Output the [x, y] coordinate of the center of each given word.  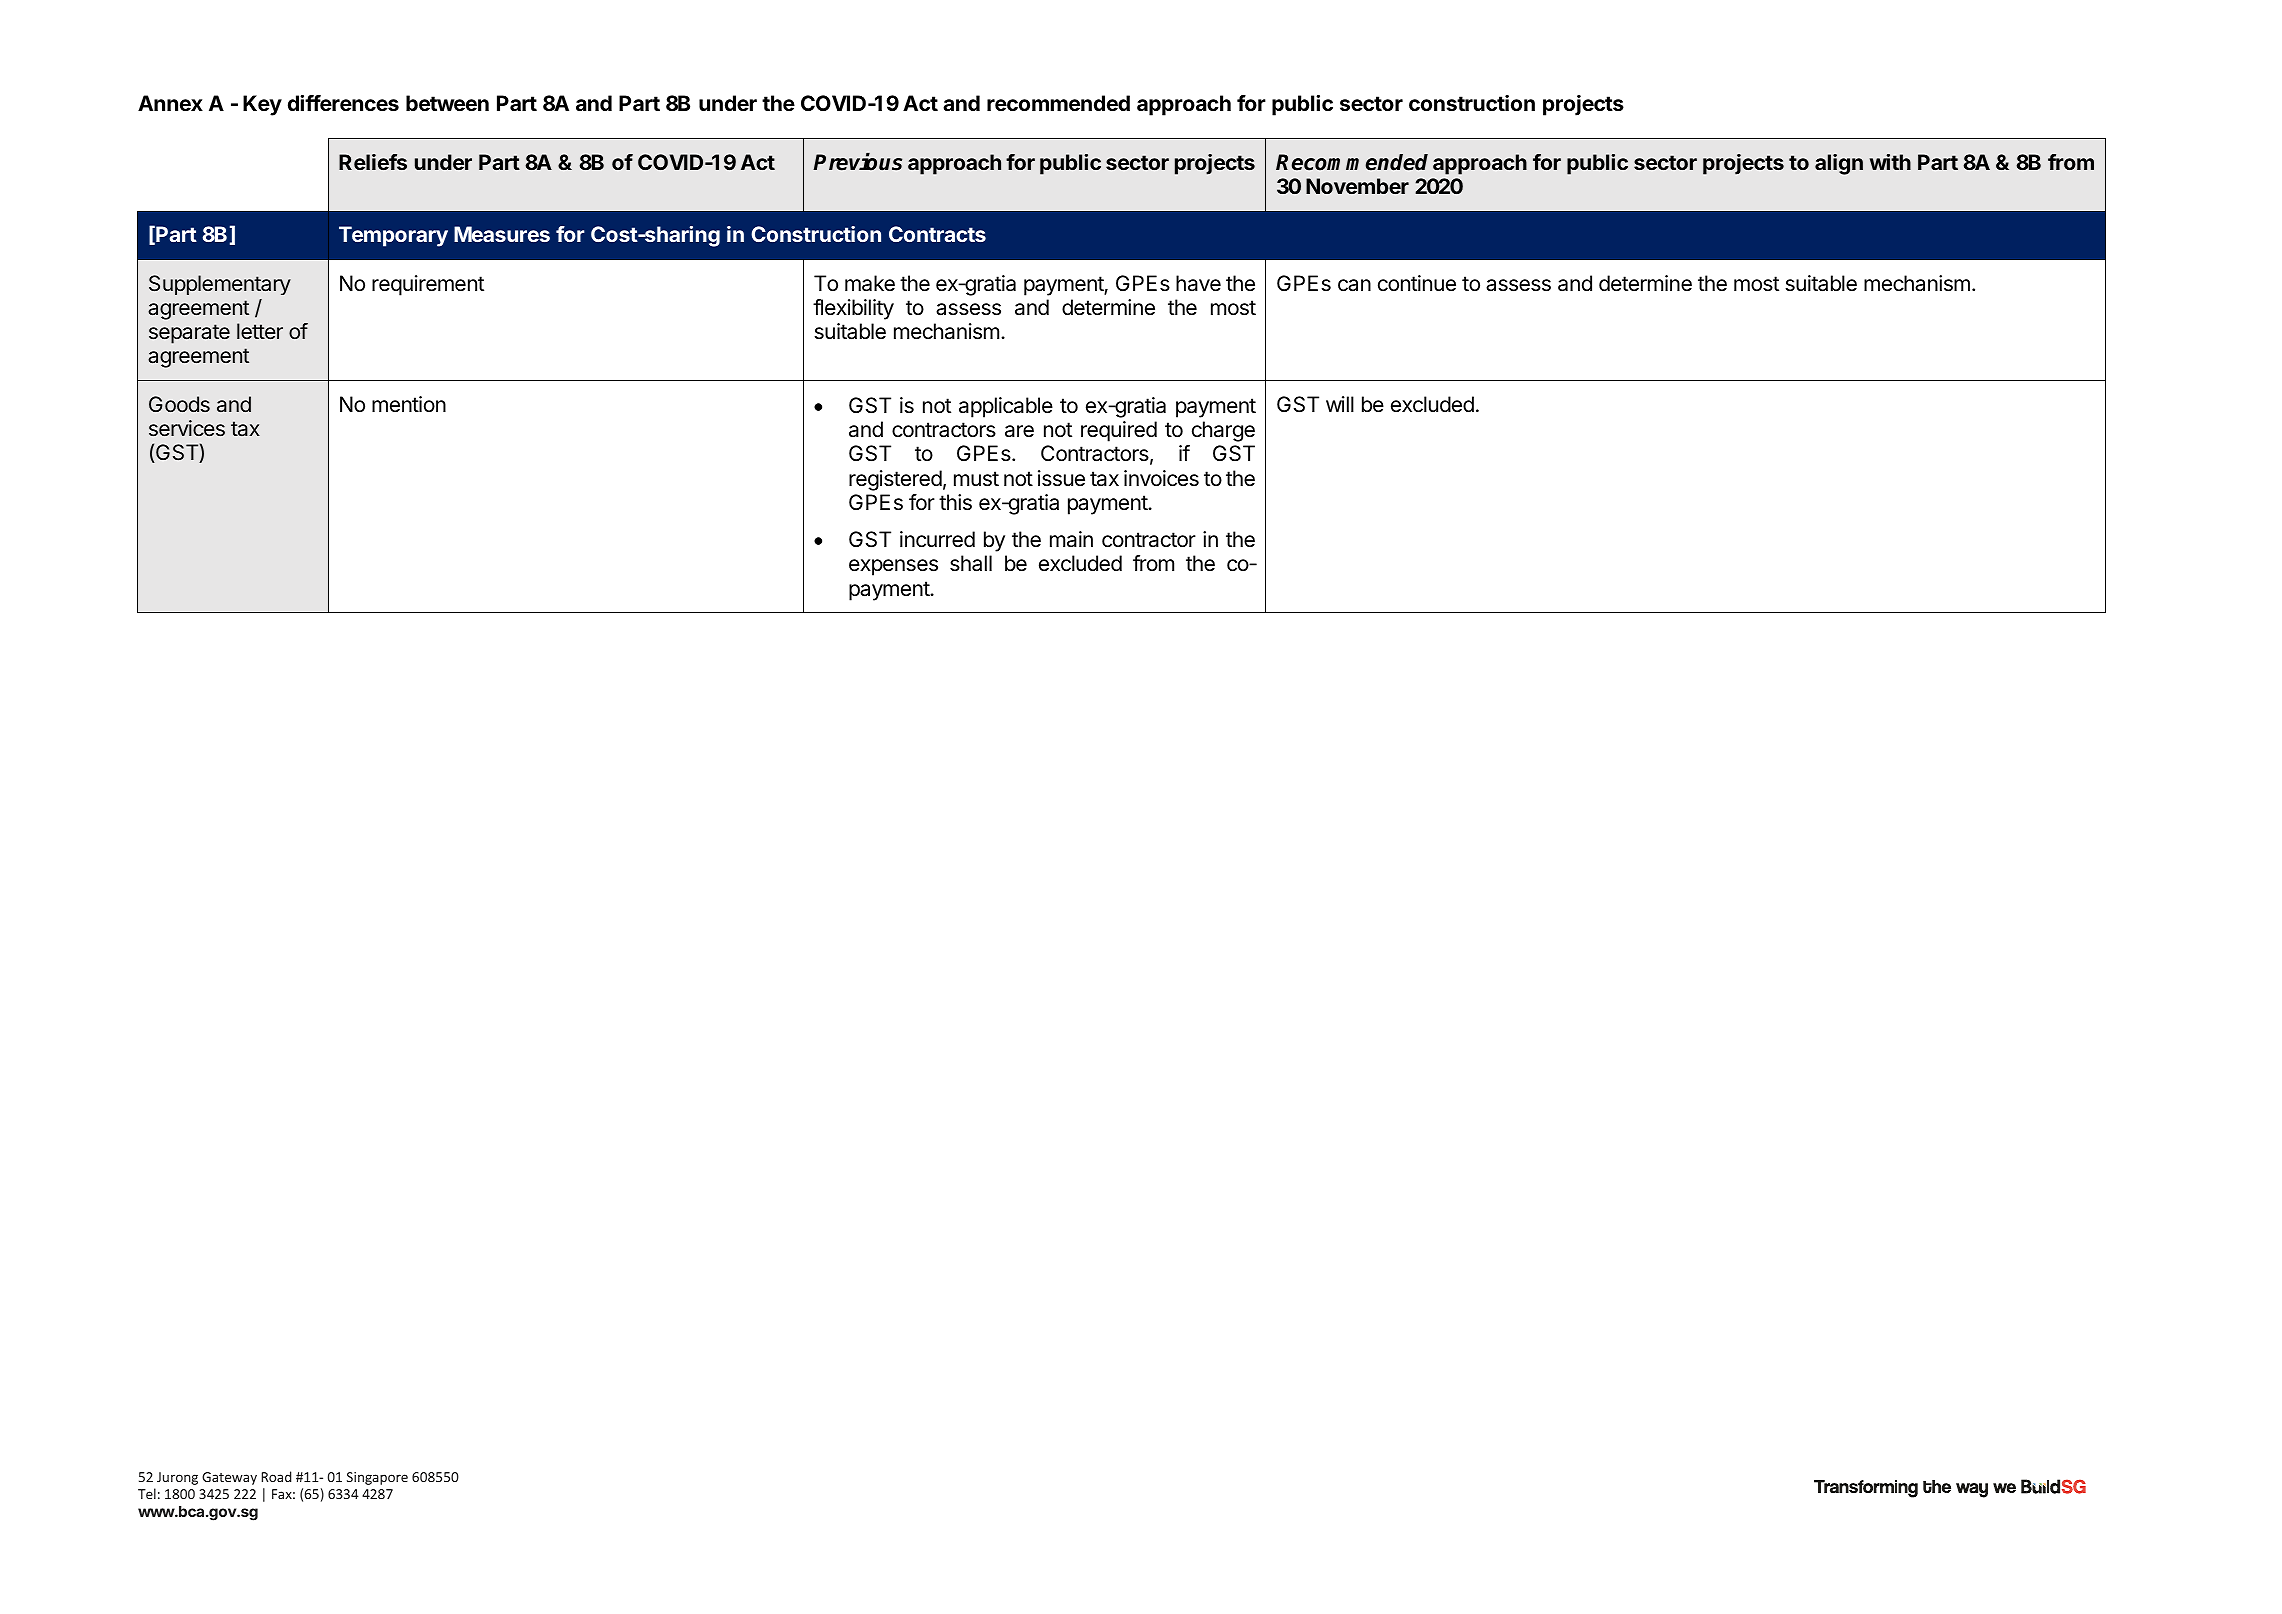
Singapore [377, 1478]
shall [971, 563]
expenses [893, 567]
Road [276, 1476]
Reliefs [373, 162]
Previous [857, 161]
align [1839, 164]
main [1071, 539]
